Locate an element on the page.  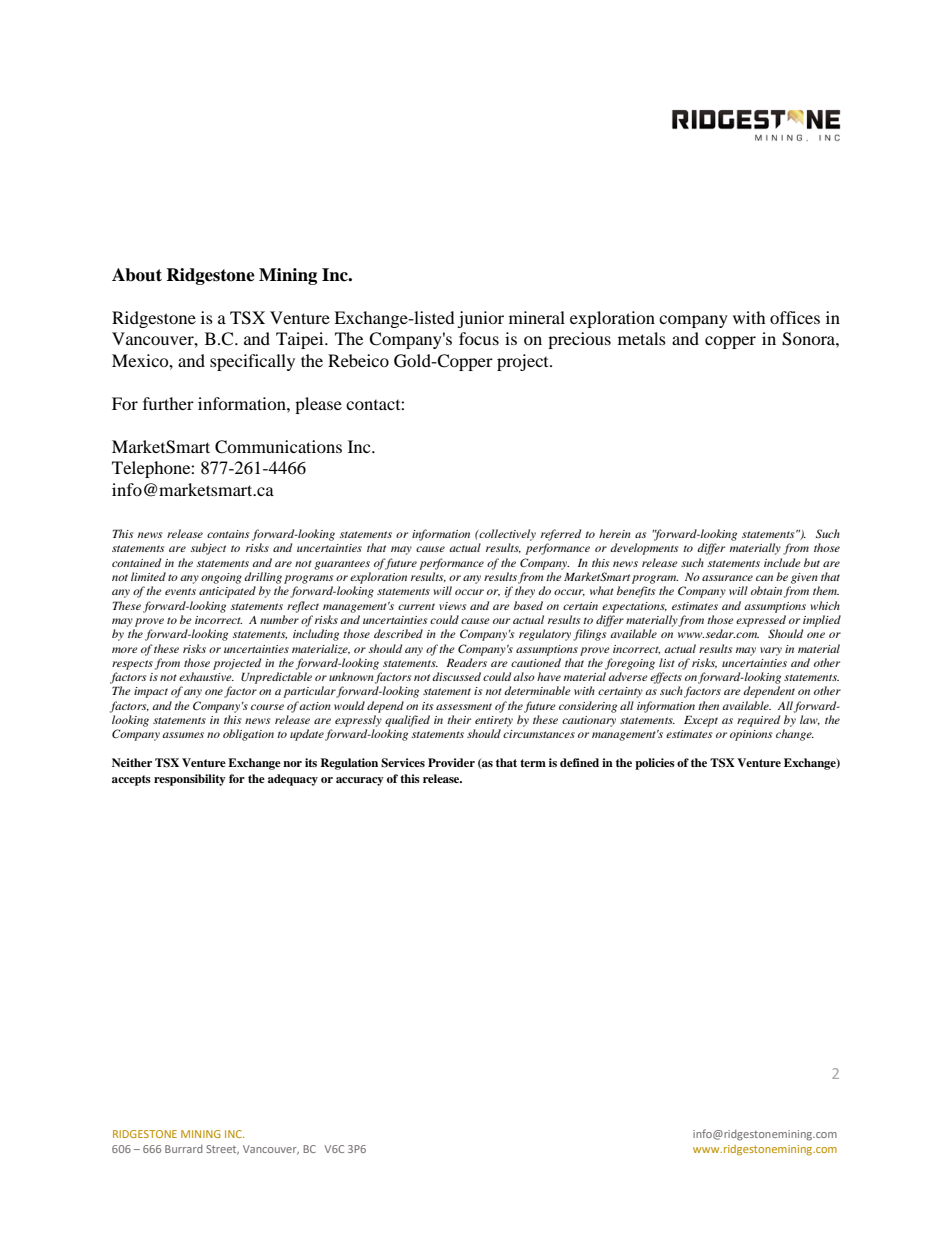
junior is located at coordinates (480, 319).
